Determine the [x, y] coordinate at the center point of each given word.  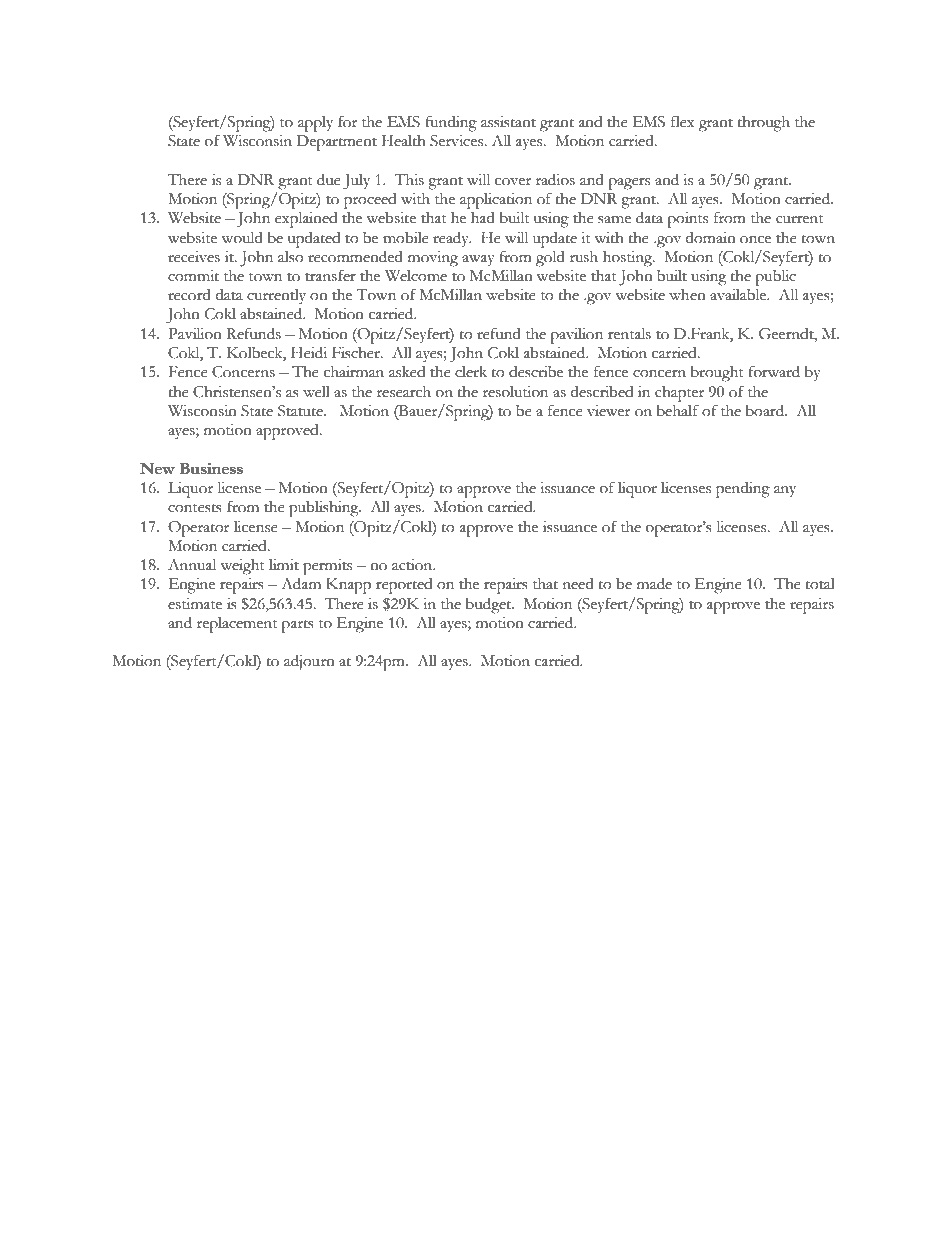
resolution [515, 392]
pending [743, 490]
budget [489, 605]
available [739, 294]
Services [457, 141]
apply [315, 124]
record [189, 295]
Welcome [416, 276]
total [820, 584]
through [764, 124]
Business [211, 469]
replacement [237, 625]
